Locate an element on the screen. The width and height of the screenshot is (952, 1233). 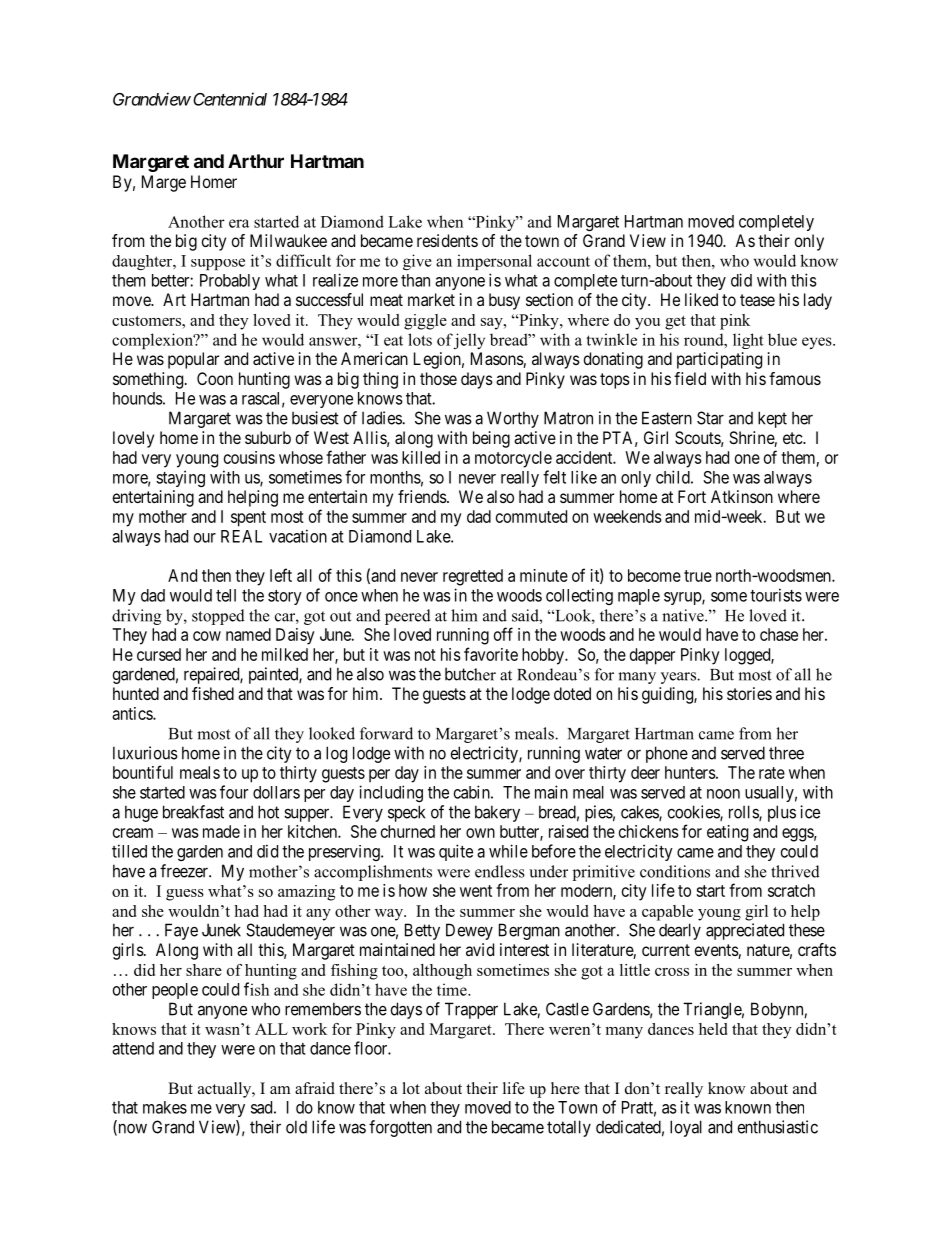
forgotten is located at coordinates (400, 1128).
